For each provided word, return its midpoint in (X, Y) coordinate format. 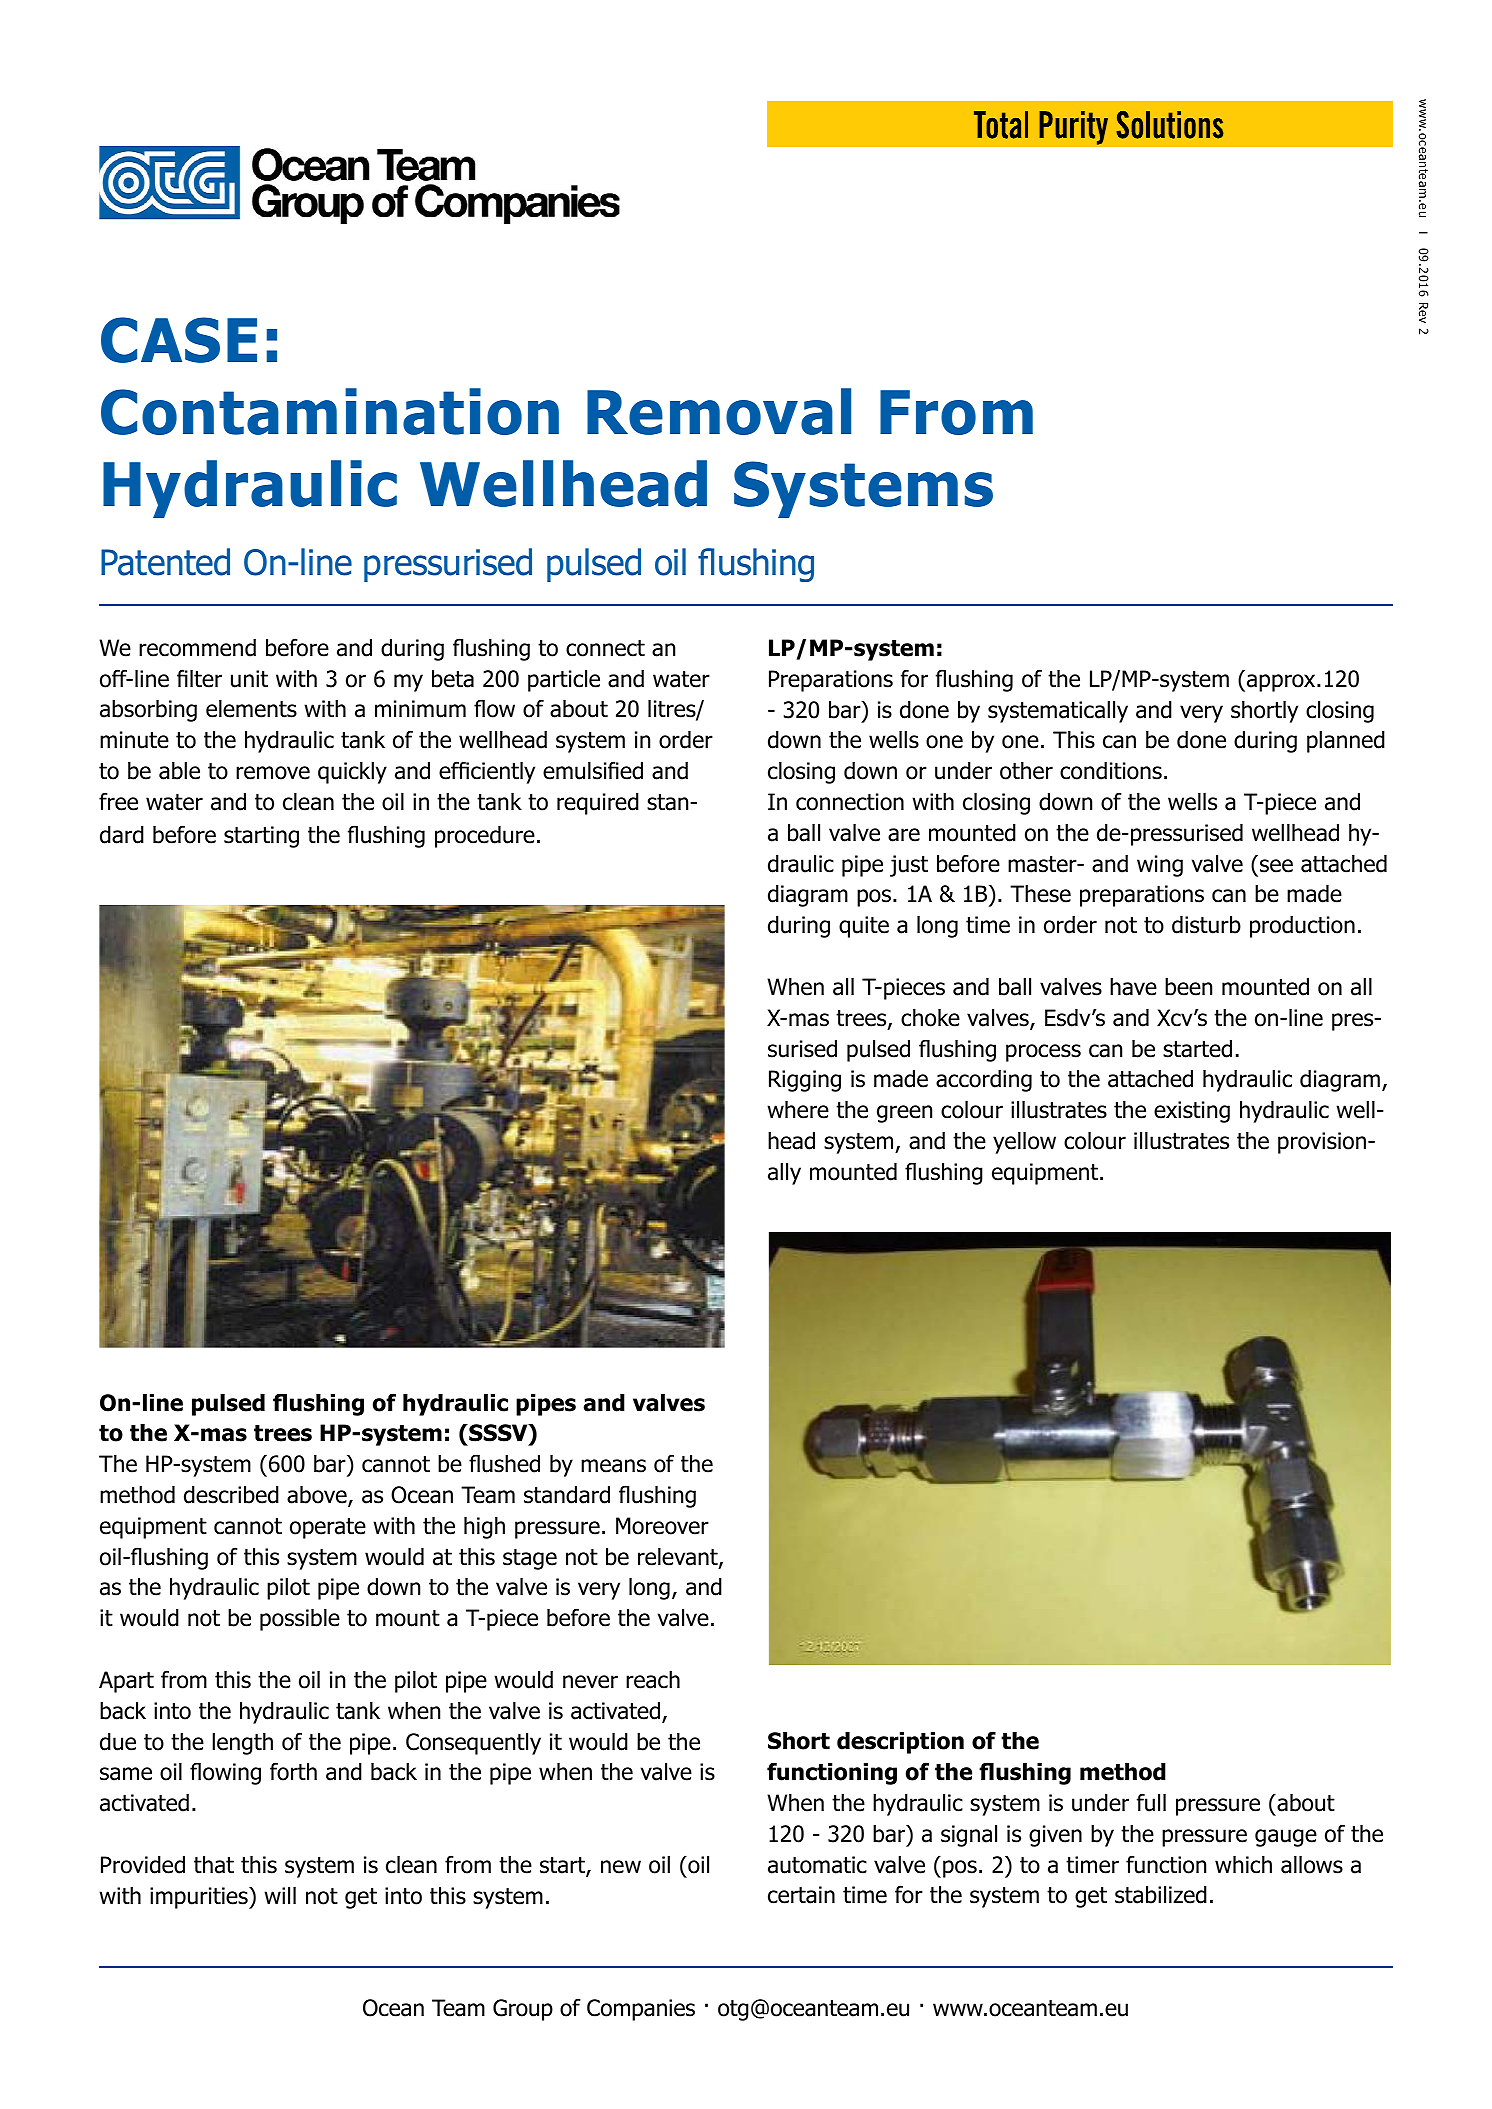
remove (273, 773)
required (598, 804)
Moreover (662, 1526)
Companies (641, 2010)
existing (1192, 1112)
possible (300, 1620)
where (798, 1110)
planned (1346, 742)
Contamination (330, 411)
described (231, 1495)
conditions (1111, 771)
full (1151, 1802)
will (280, 1895)
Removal (719, 411)
